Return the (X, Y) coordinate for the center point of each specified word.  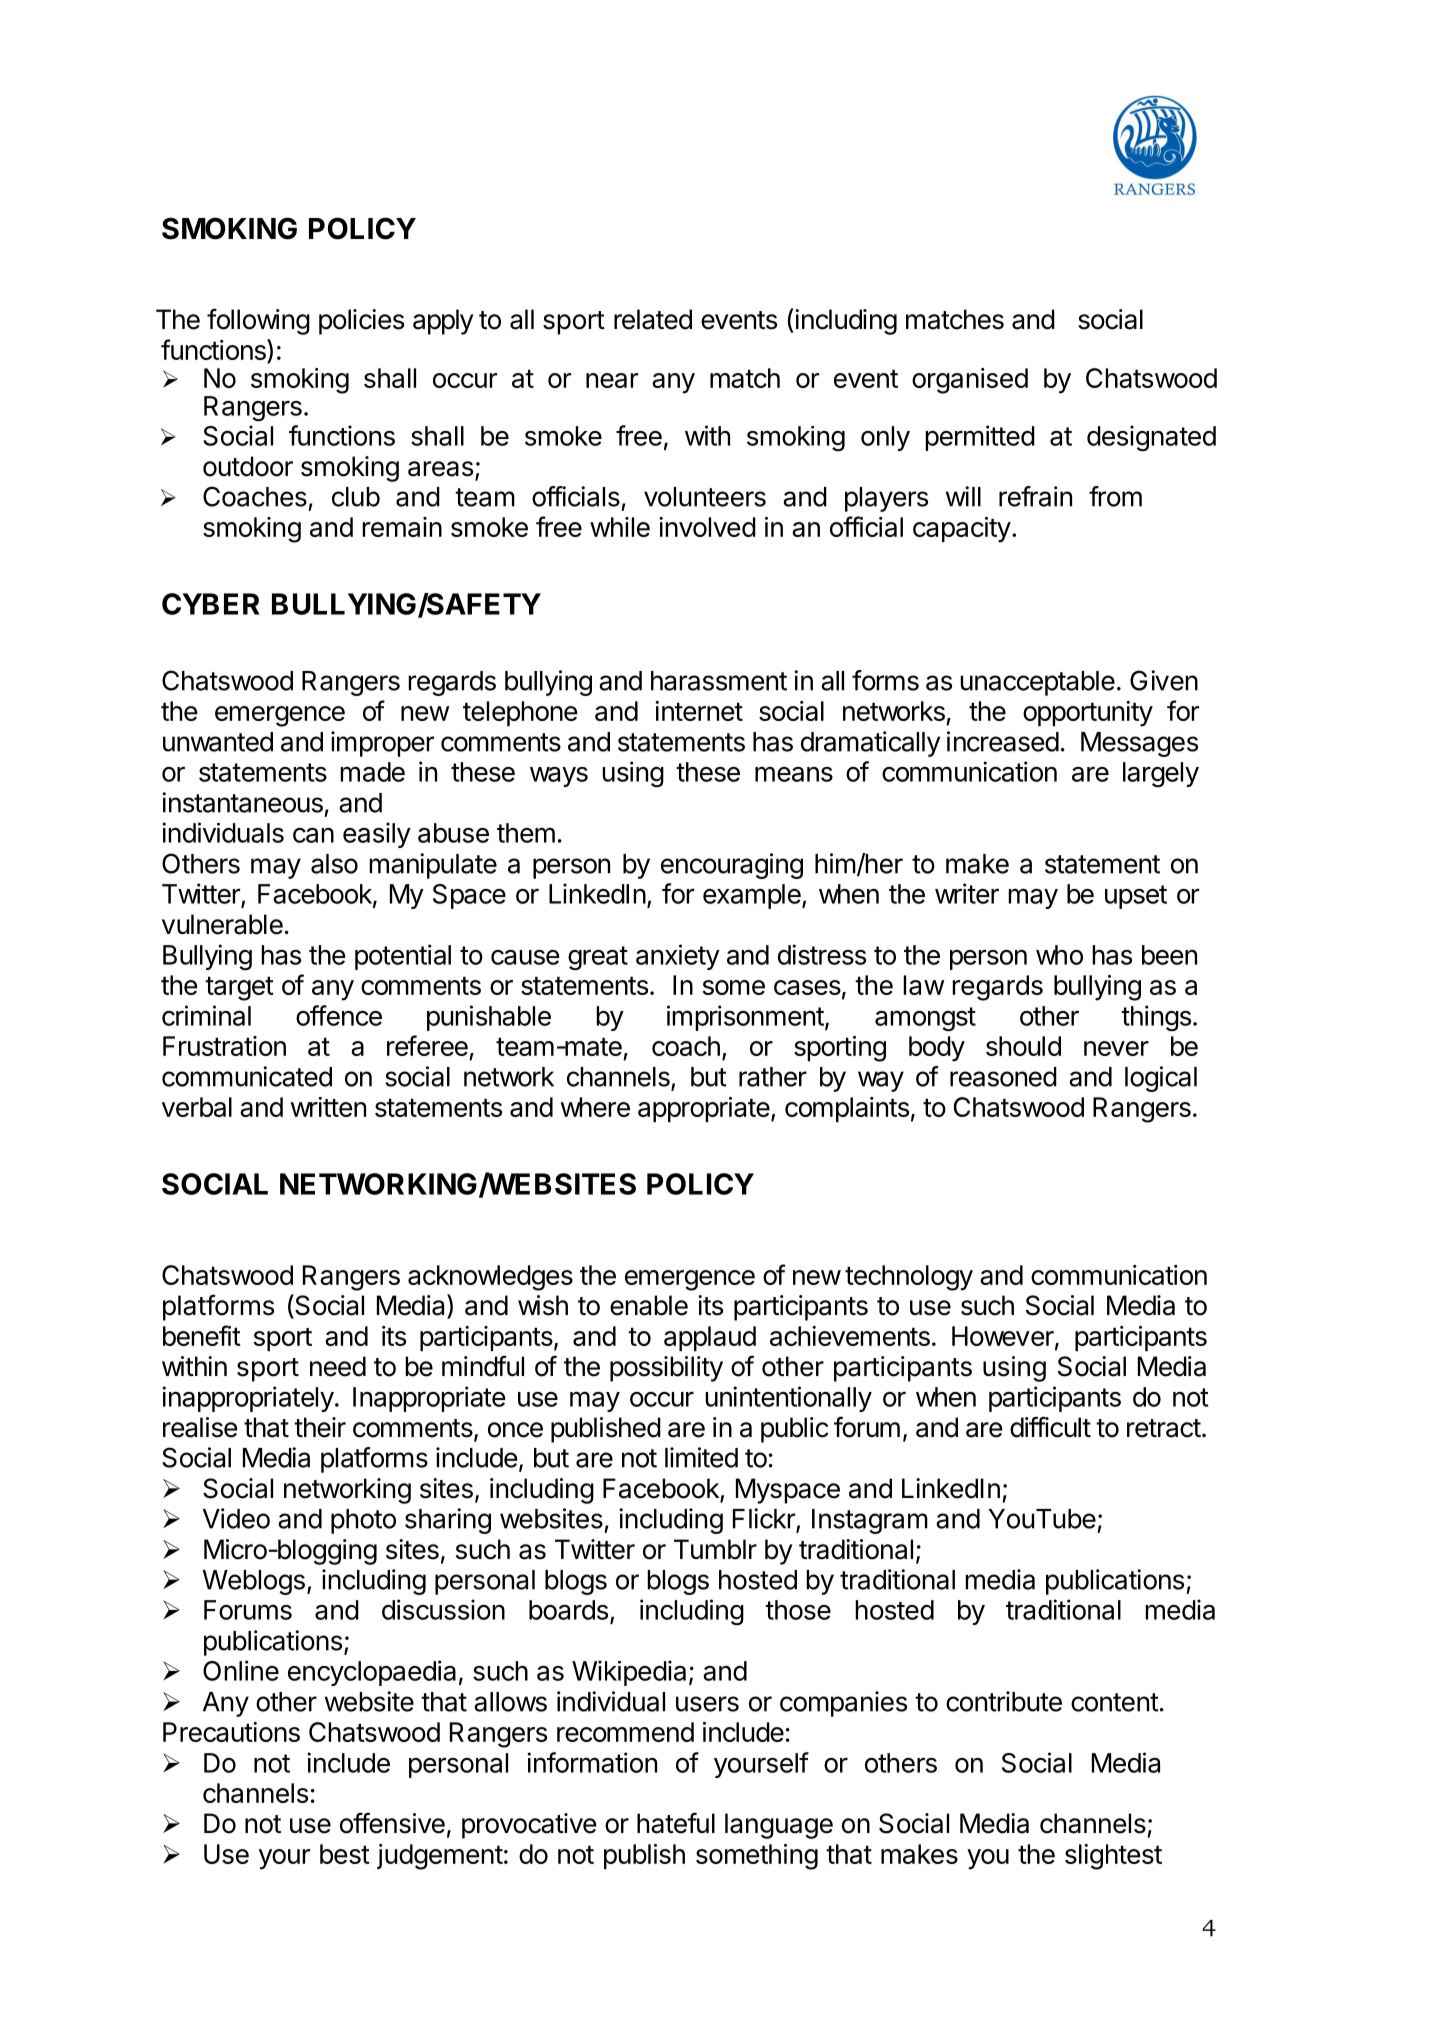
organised (970, 381)
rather (773, 1077)
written (328, 1107)
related (653, 319)
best (345, 1854)
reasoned (1003, 1077)
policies (361, 322)
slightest (1113, 1857)
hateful (676, 1823)
